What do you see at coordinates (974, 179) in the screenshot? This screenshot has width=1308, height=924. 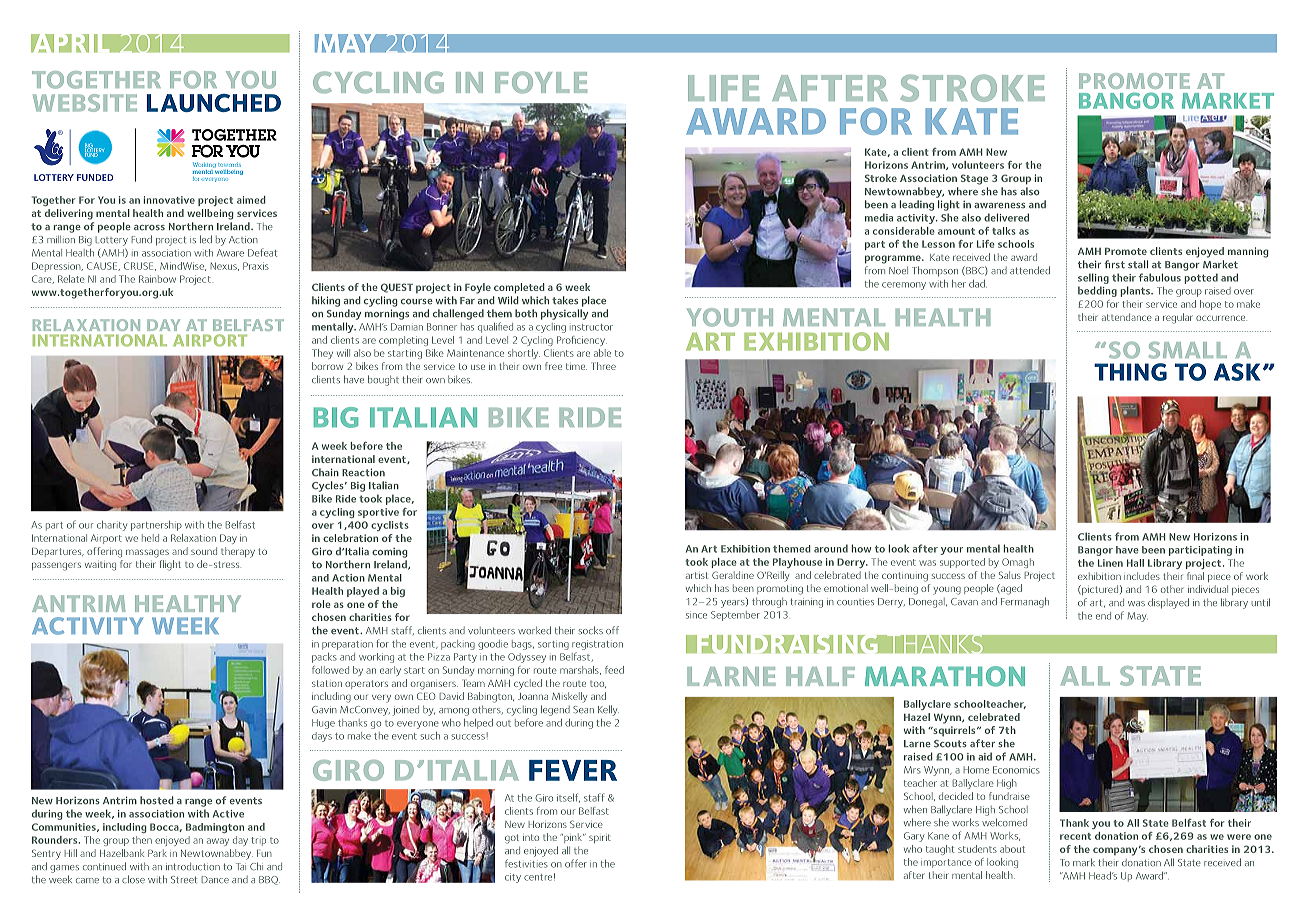 I see `Stage` at bounding box center [974, 179].
